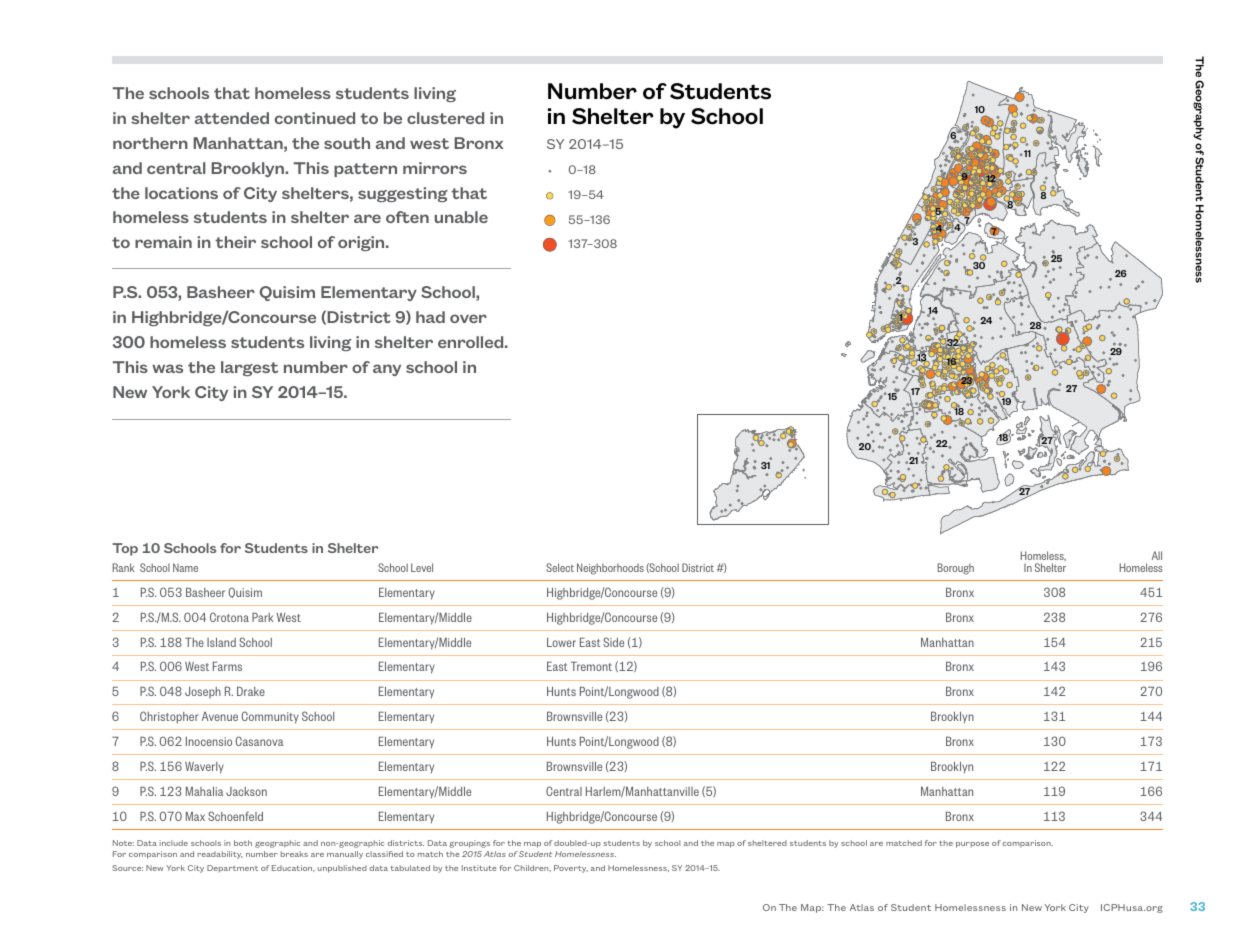 This document has width=1233, height=952. Describe the element at coordinates (232, 118) in the document. I see `attended` at that location.
